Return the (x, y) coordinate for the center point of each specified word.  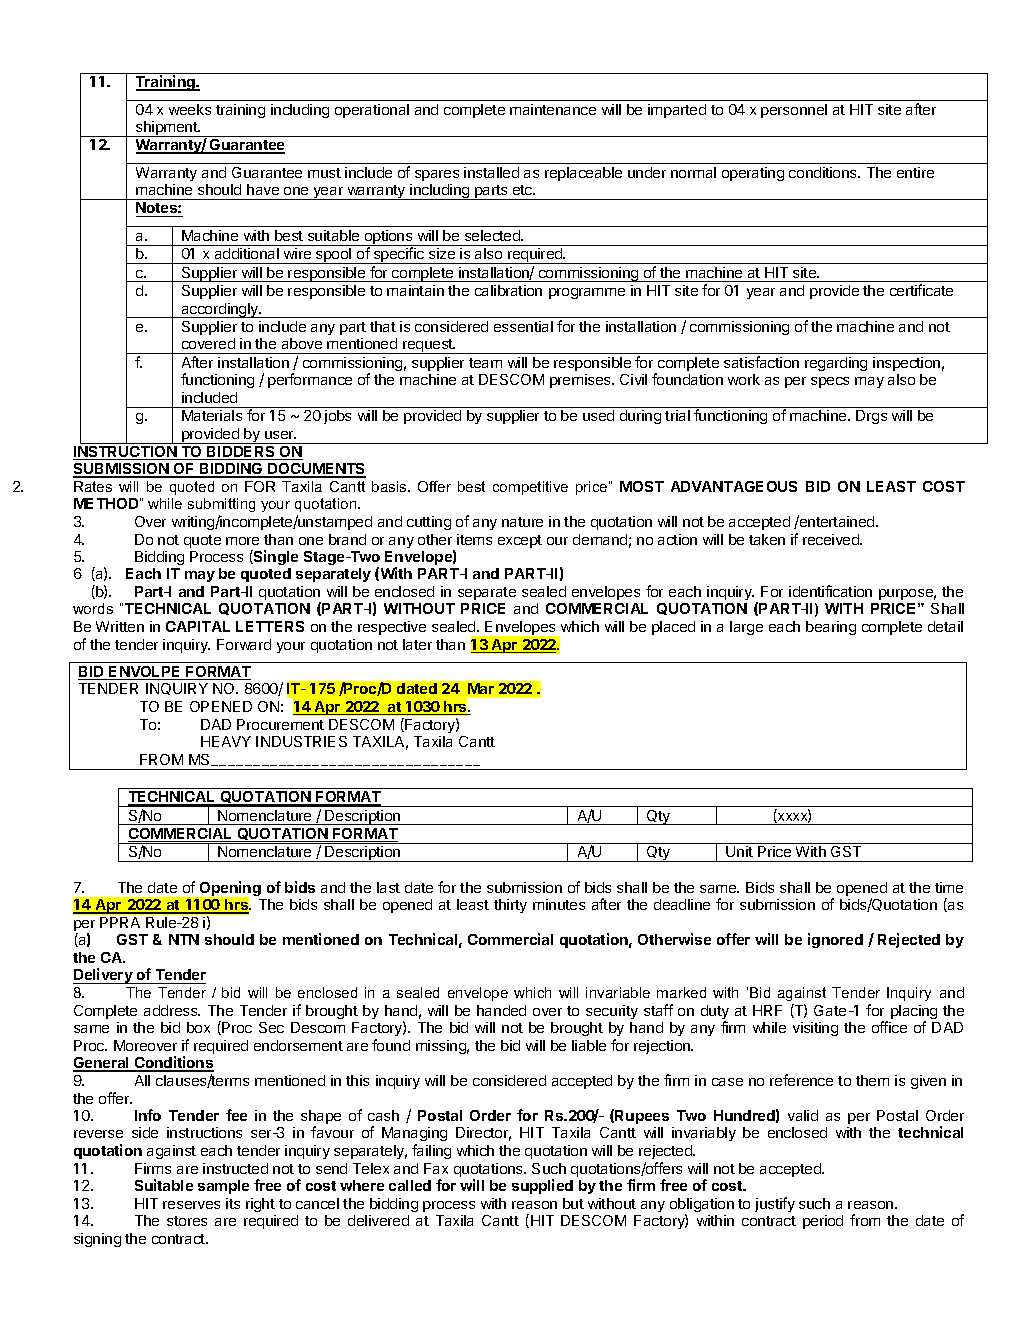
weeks (190, 109)
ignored (835, 940)
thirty (510, 906)
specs (830, 382)
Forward (244, 644)
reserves (191, 1205)
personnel (794, 111)
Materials (212, 415)
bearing (831, 628)
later (417, 644)
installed (491, 172)
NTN (184, 939)
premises (581, 381)
